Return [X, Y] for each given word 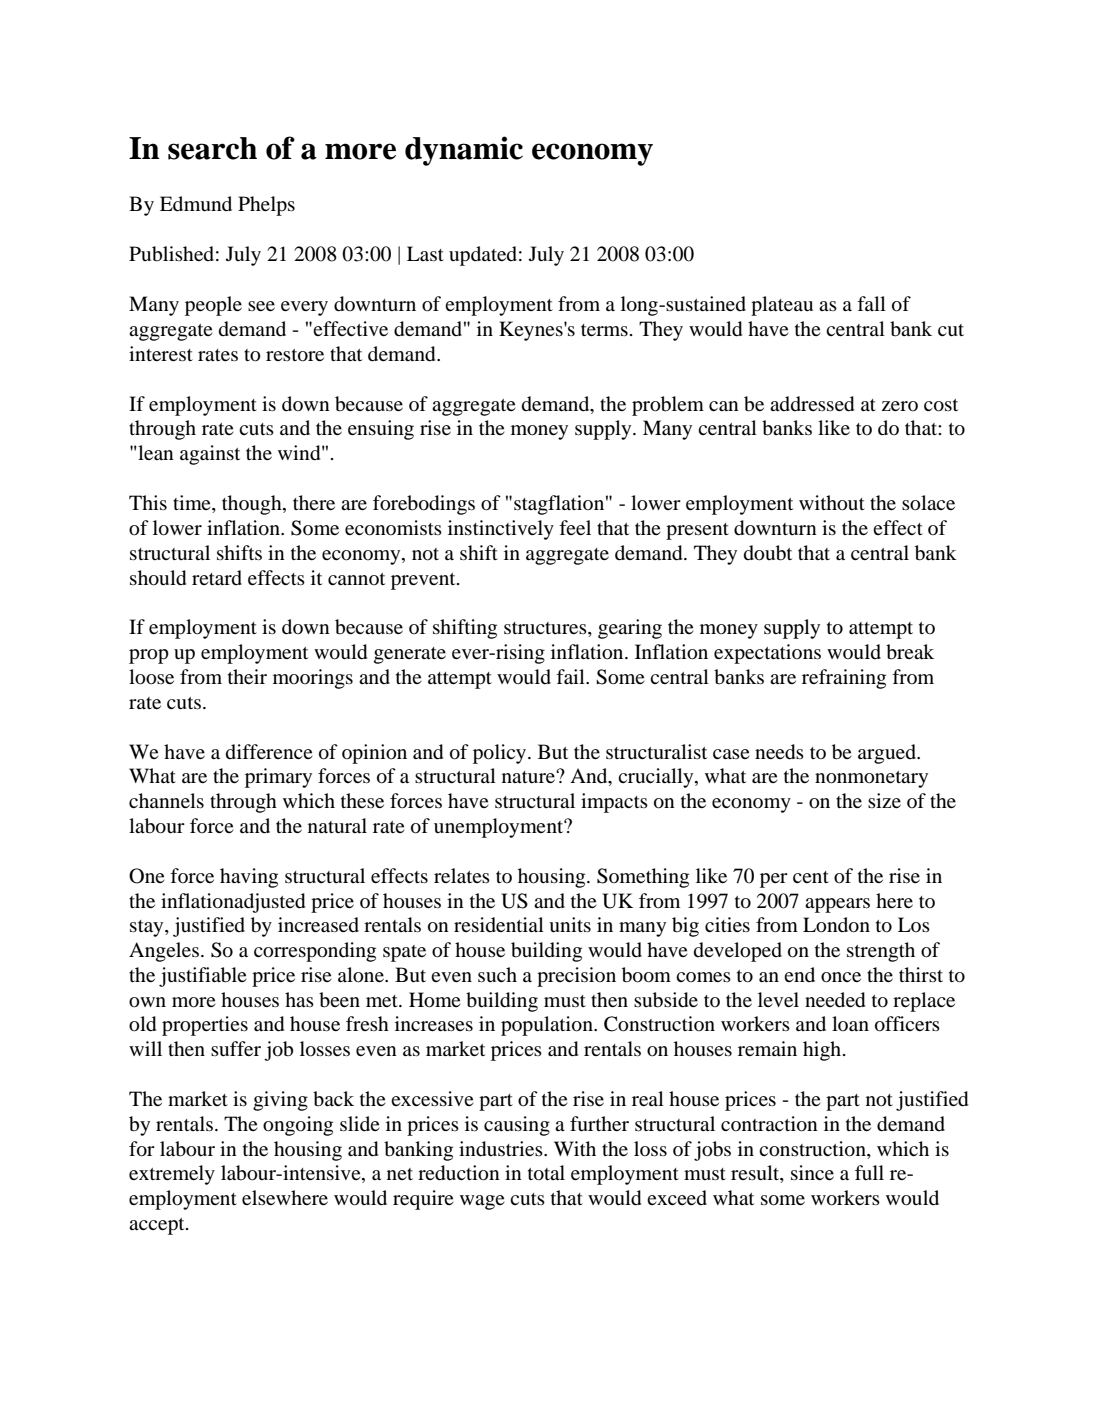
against [210, 455]
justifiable [203, 977]
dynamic [464, 151]
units [570, 925]
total [546, 1173]
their [247, 676]
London [836, 925]
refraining [844, 679]
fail [571, 676]
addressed [812, 404]
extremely [172, 1175]
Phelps [266, 206]
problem [668, 406]
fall [871, 303]
